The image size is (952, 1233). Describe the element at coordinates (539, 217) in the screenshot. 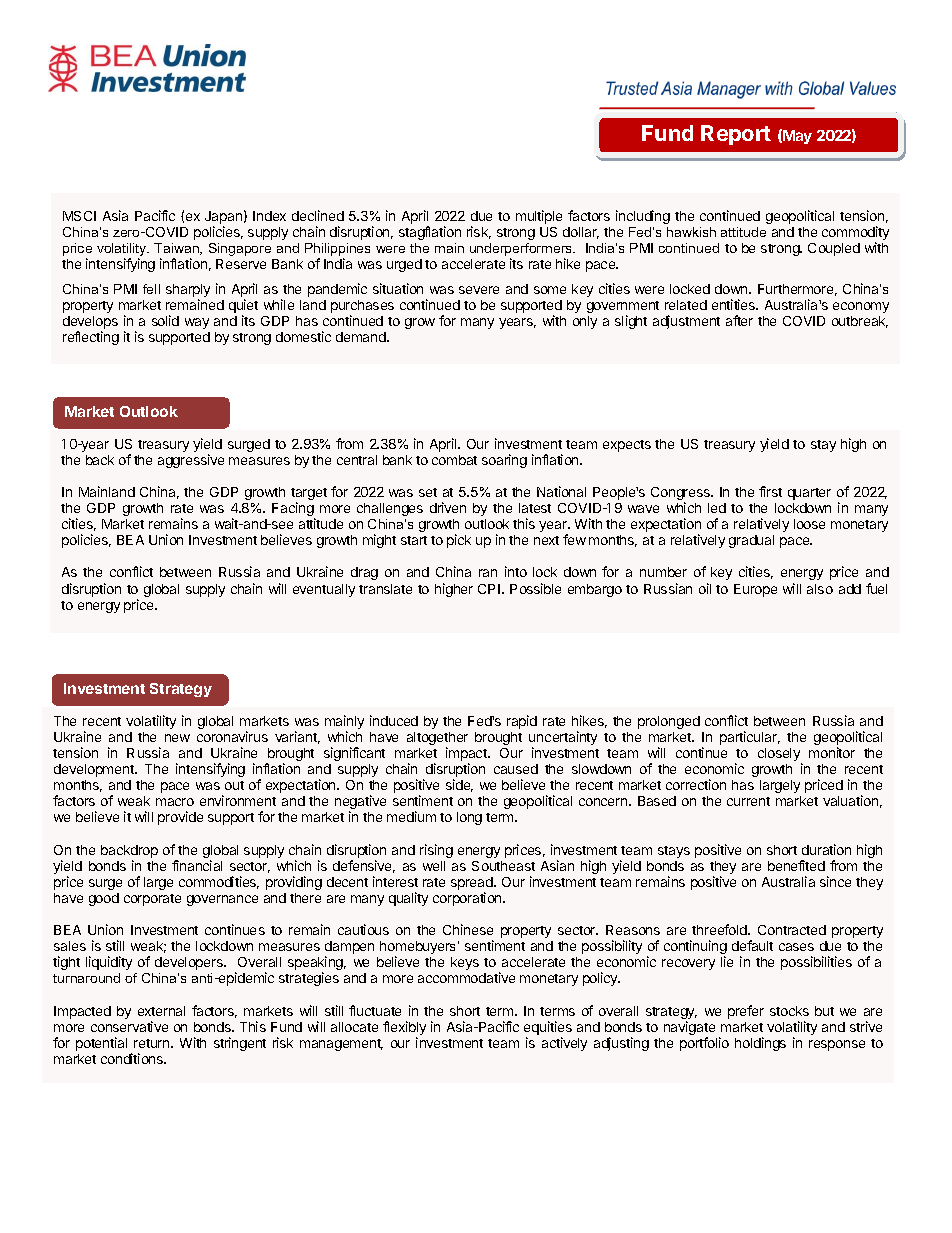

I see `multiple` at that location.
